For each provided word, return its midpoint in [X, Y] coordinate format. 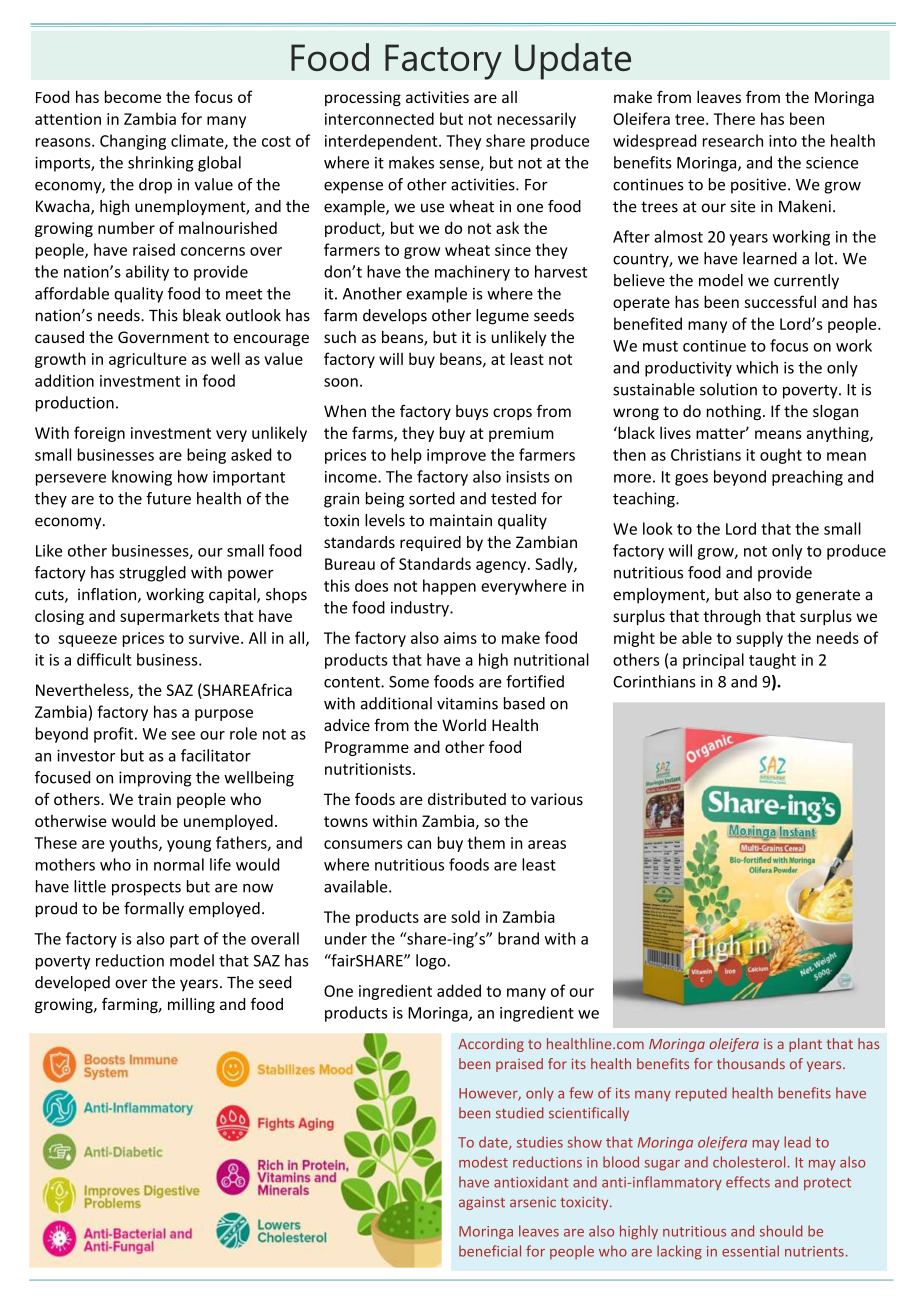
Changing [133, 142]
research [733, 140]
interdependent [382, 142]
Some [409, 682]
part [184, 941]
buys [472, 412]
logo [431, 962]
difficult [104, 659]
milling [191, 1005]
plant [805, 1045]
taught [772, 661]
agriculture [148, 360]
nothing [735, 412]
